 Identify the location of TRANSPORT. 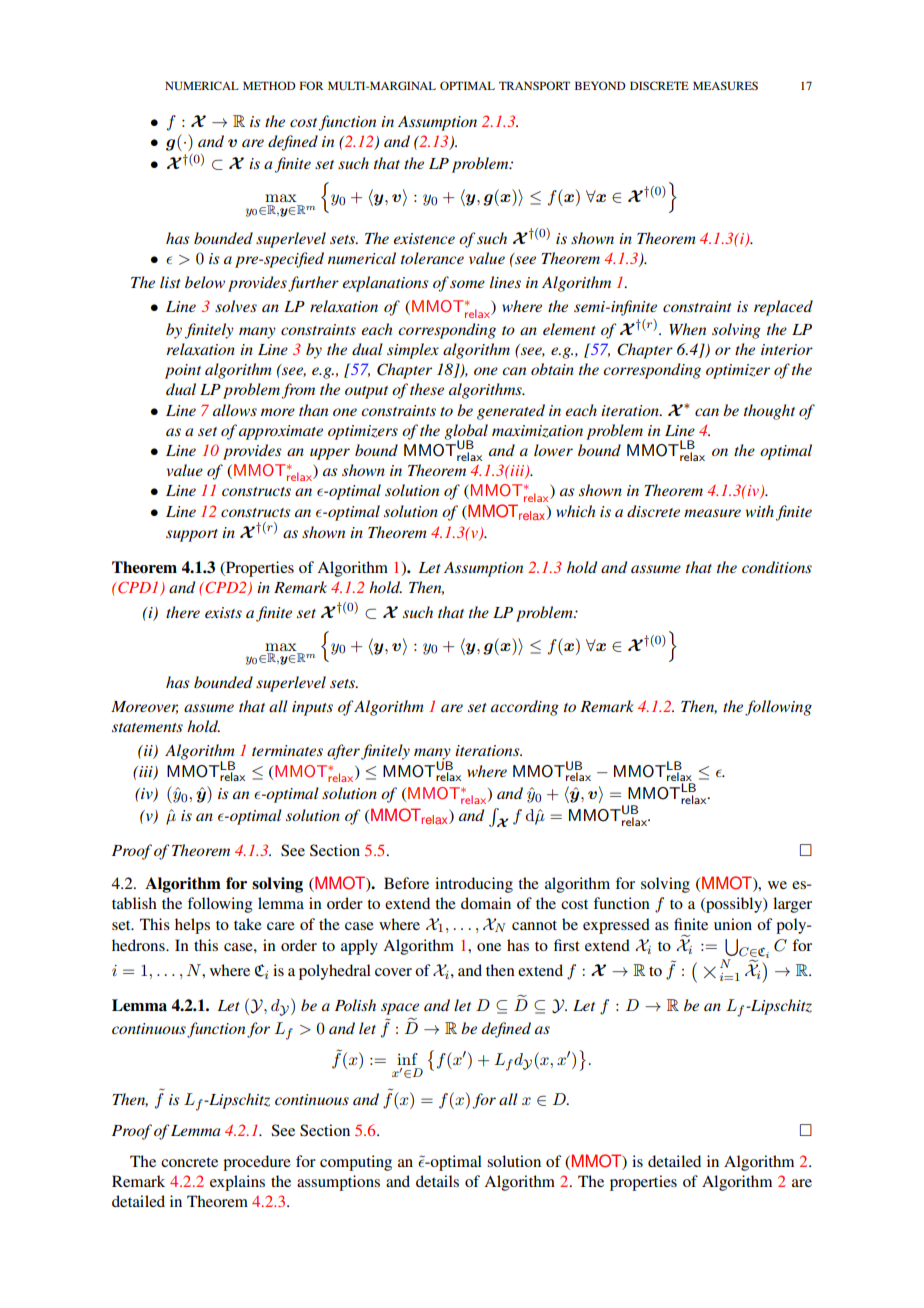
(534, 85).
